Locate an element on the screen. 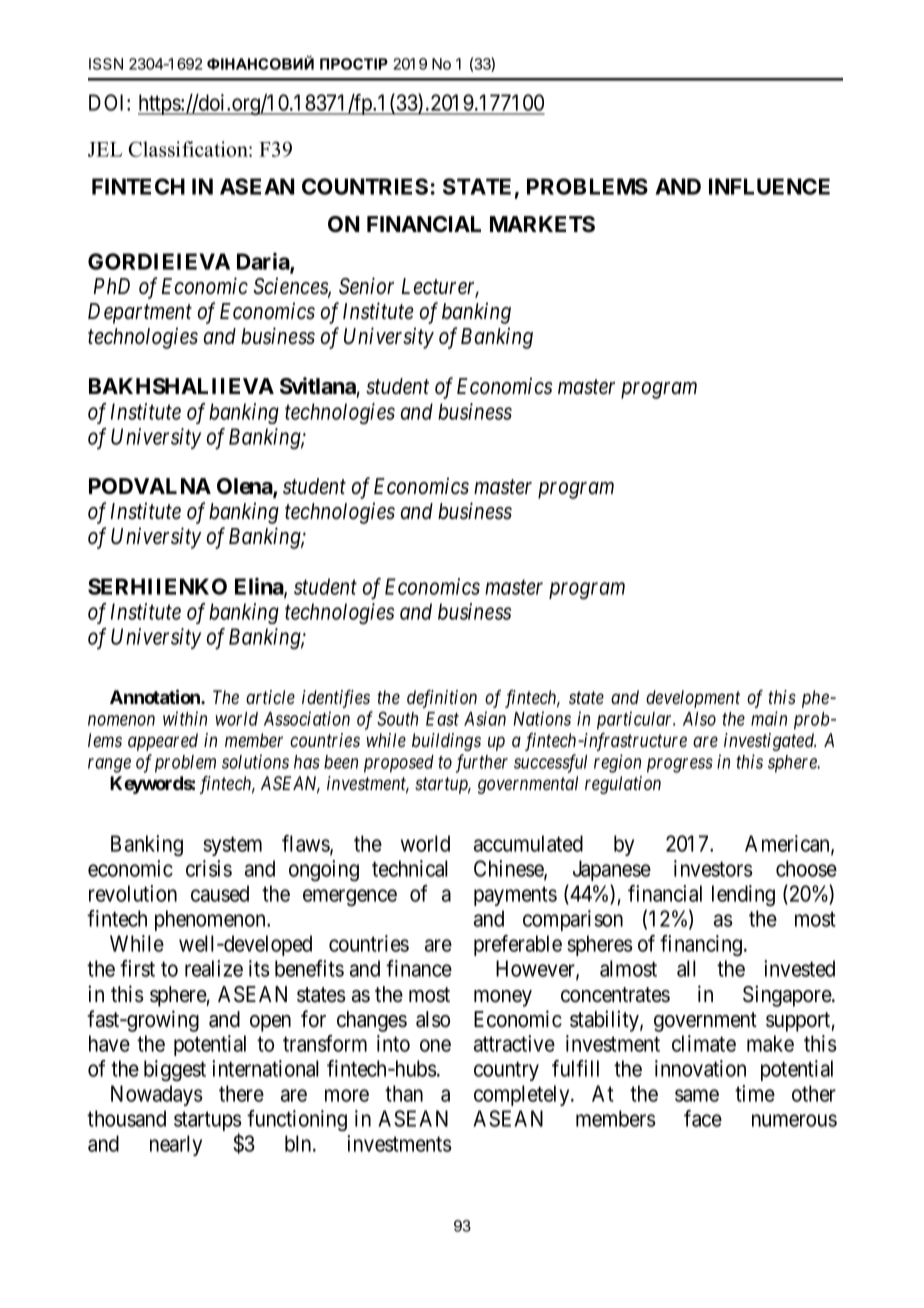  development is located at coordinates (693, 699).
